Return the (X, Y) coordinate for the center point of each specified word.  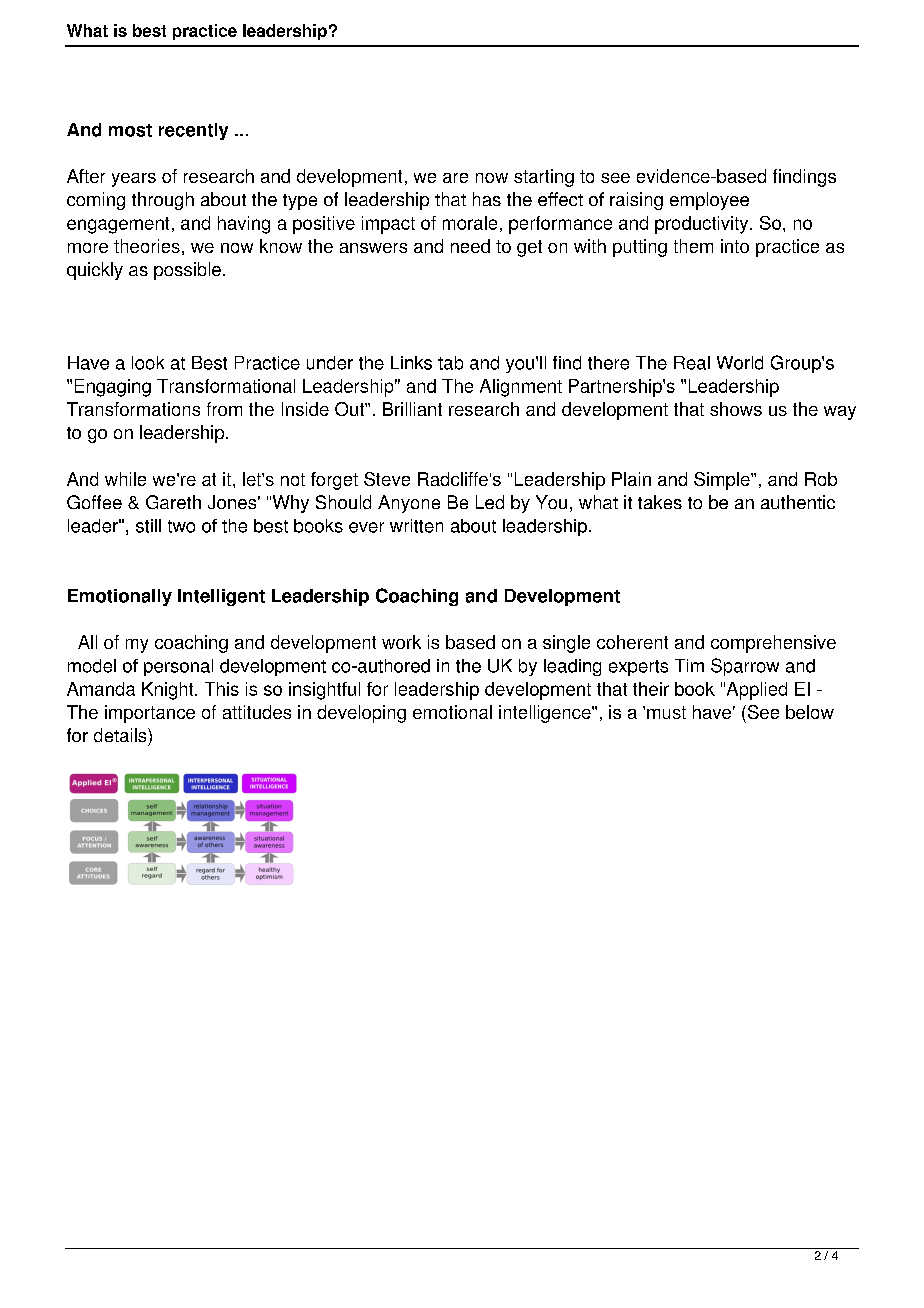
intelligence (546, 714)
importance (150, 714)
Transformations (133, 409)
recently (193, 131)
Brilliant (412, 409)
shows (736, 409)
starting (544, 178)
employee (709, 201)
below (810, 712)
